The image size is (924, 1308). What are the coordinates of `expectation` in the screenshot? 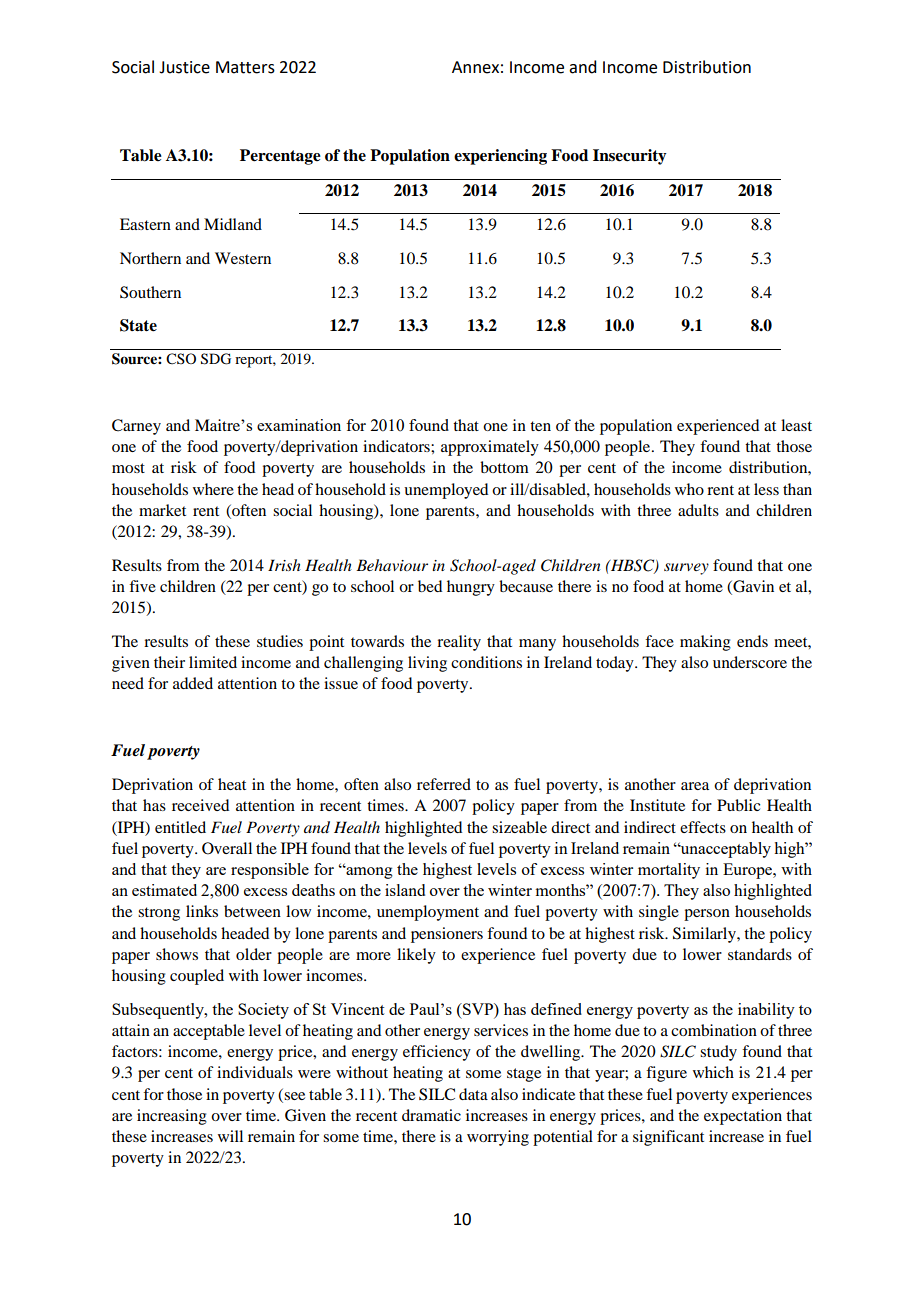 It's located at (743, 1117).
